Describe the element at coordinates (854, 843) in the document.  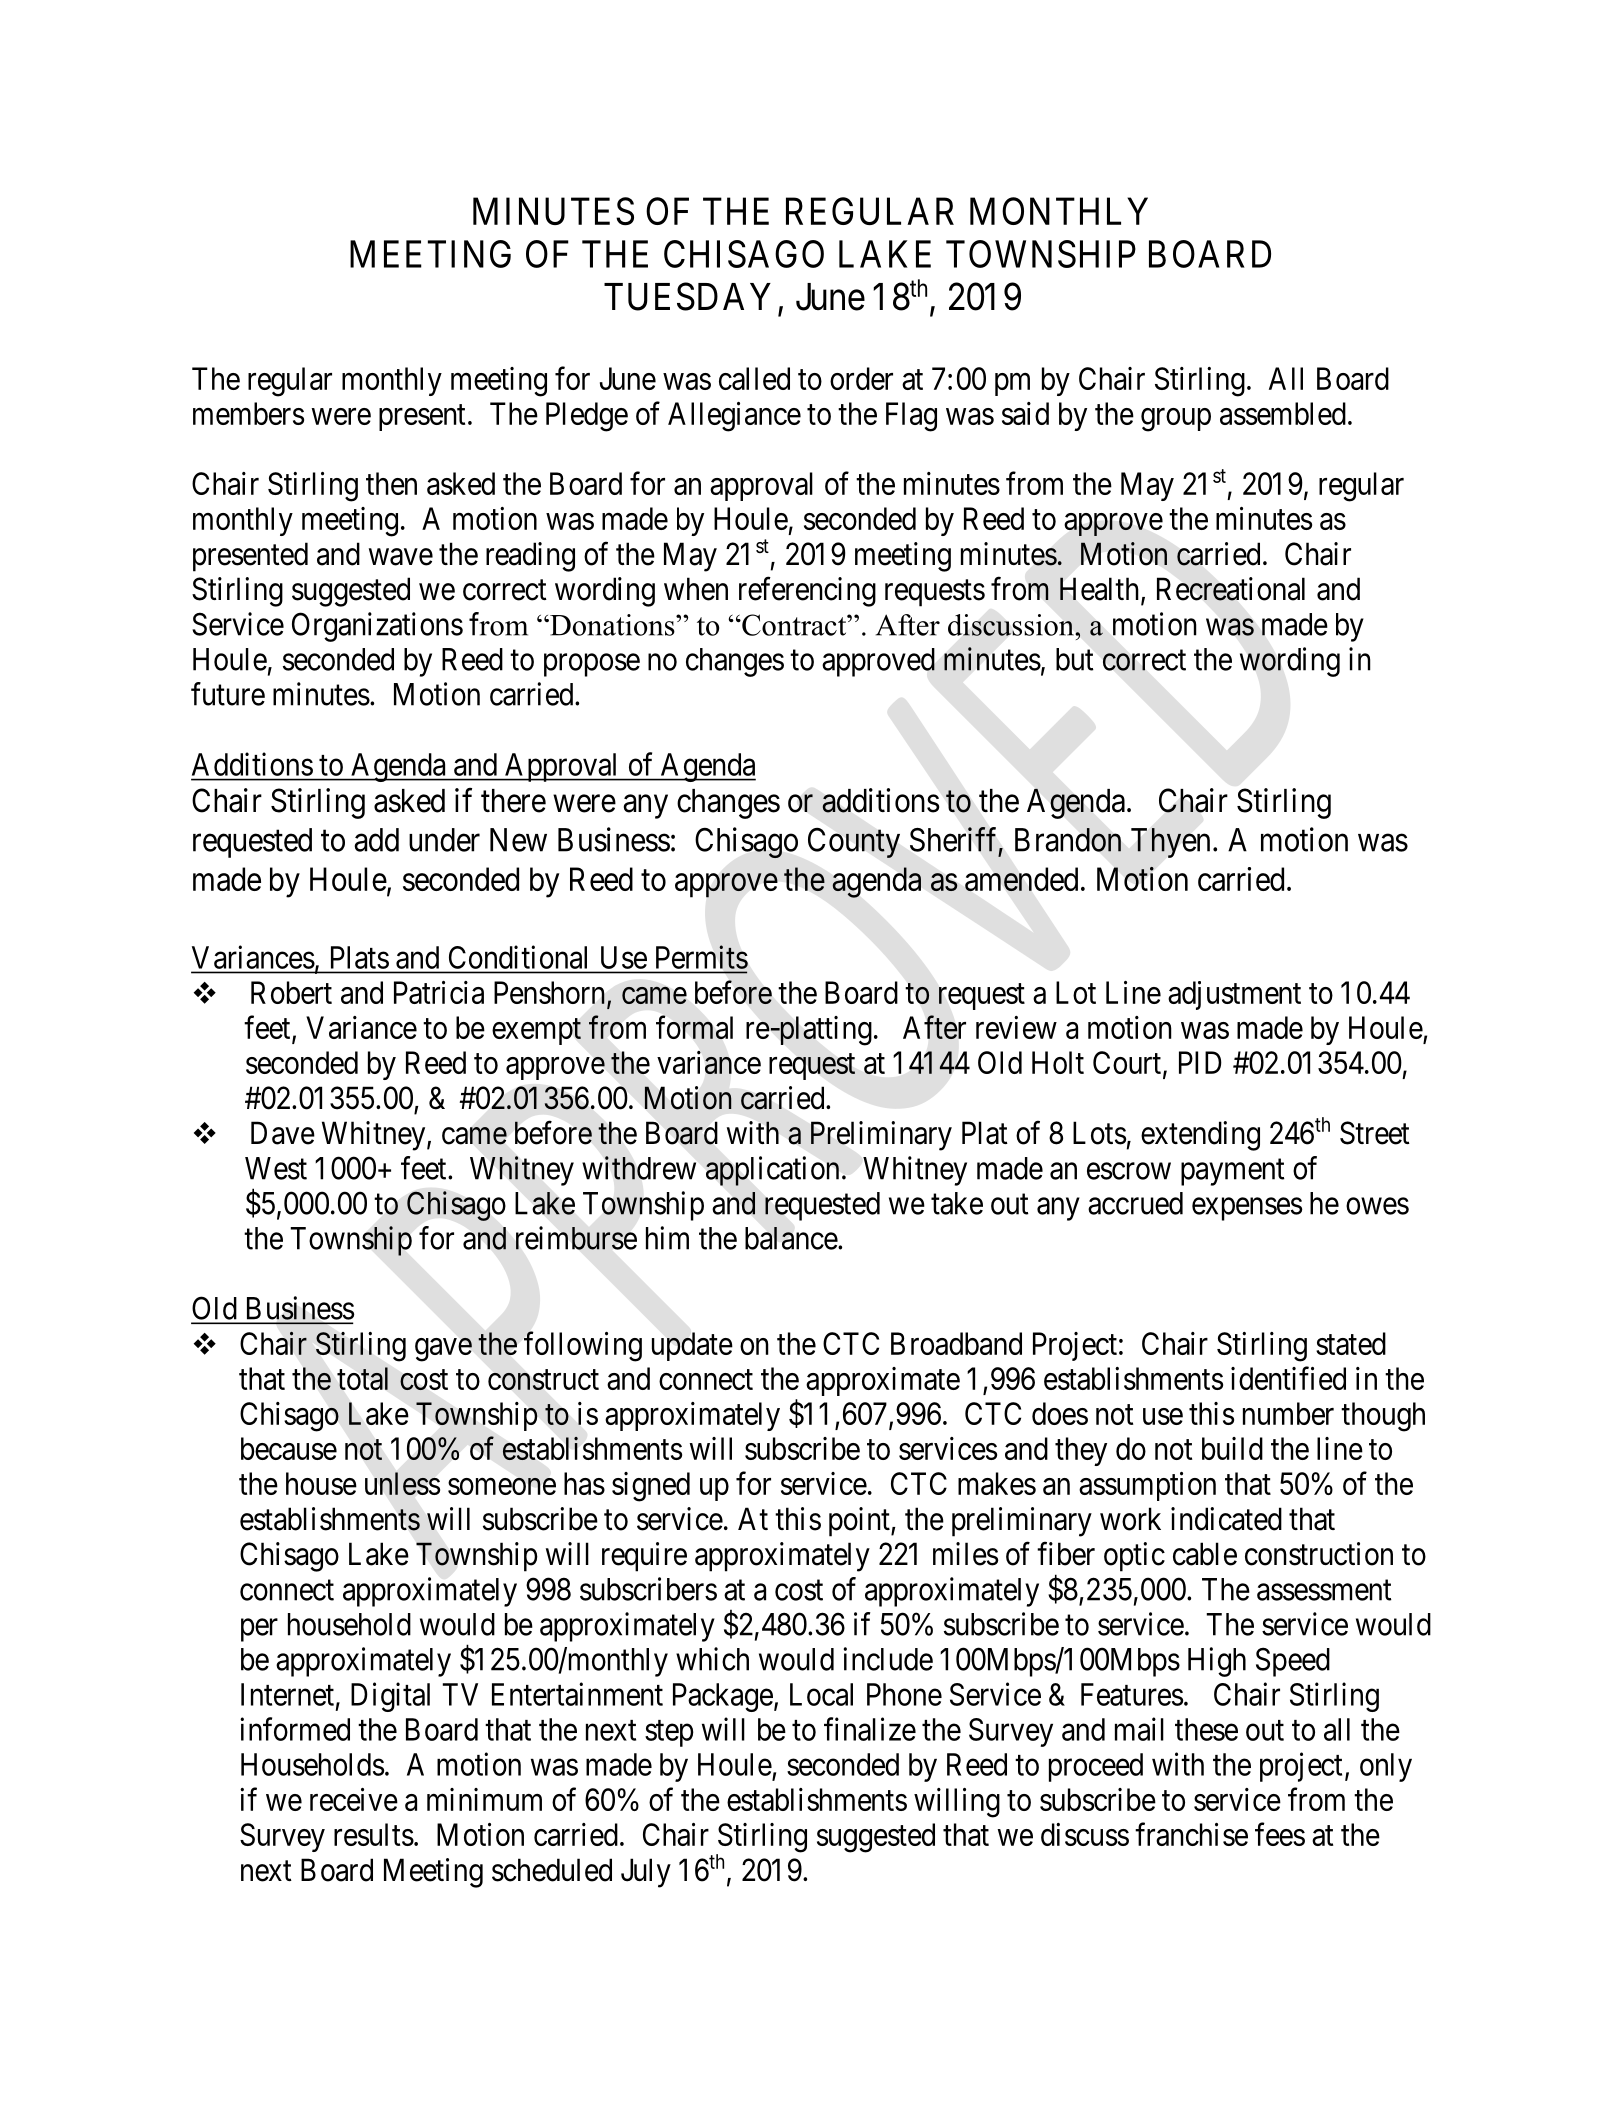
I see `County` at that location.
